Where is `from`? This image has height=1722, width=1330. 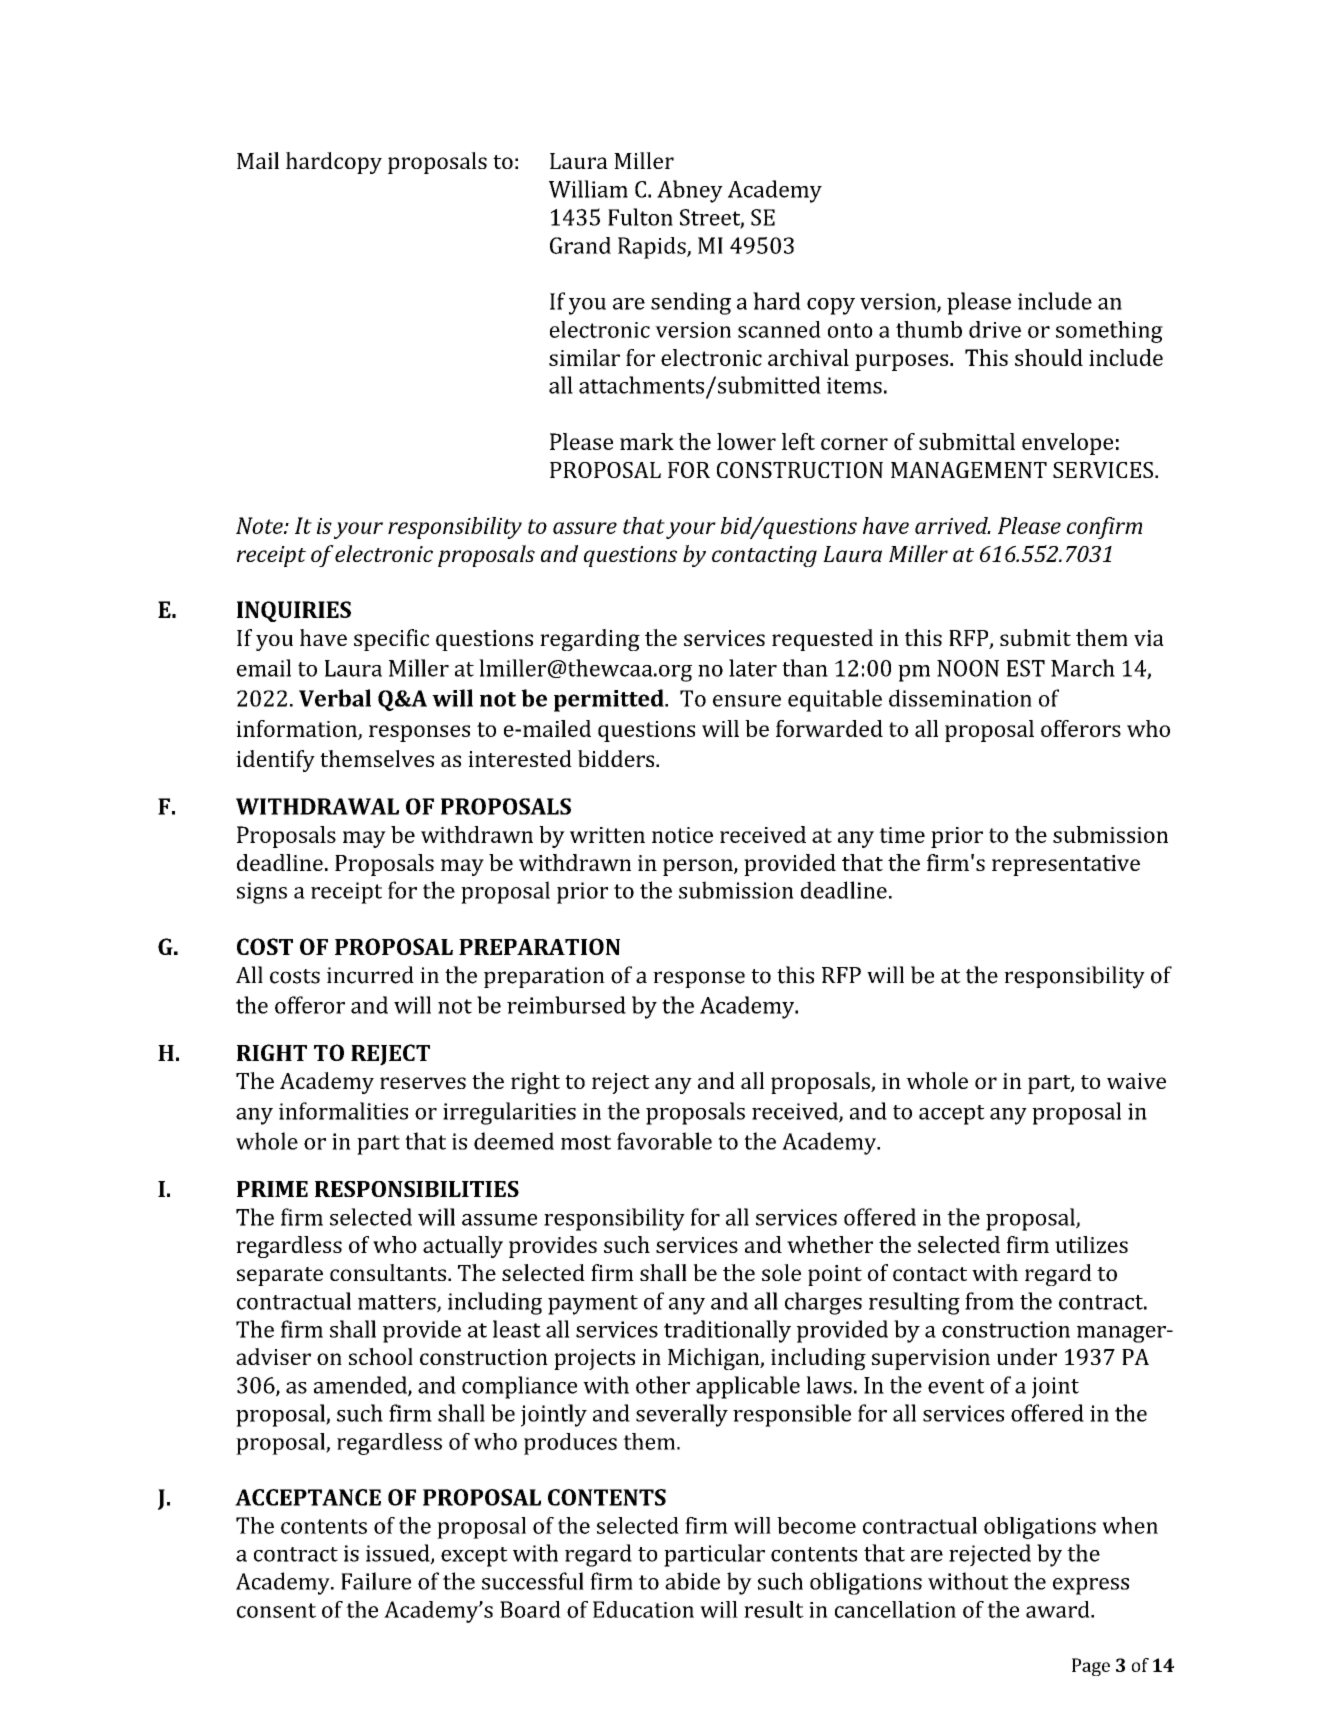 from is located at coordinates (989, 1301).
